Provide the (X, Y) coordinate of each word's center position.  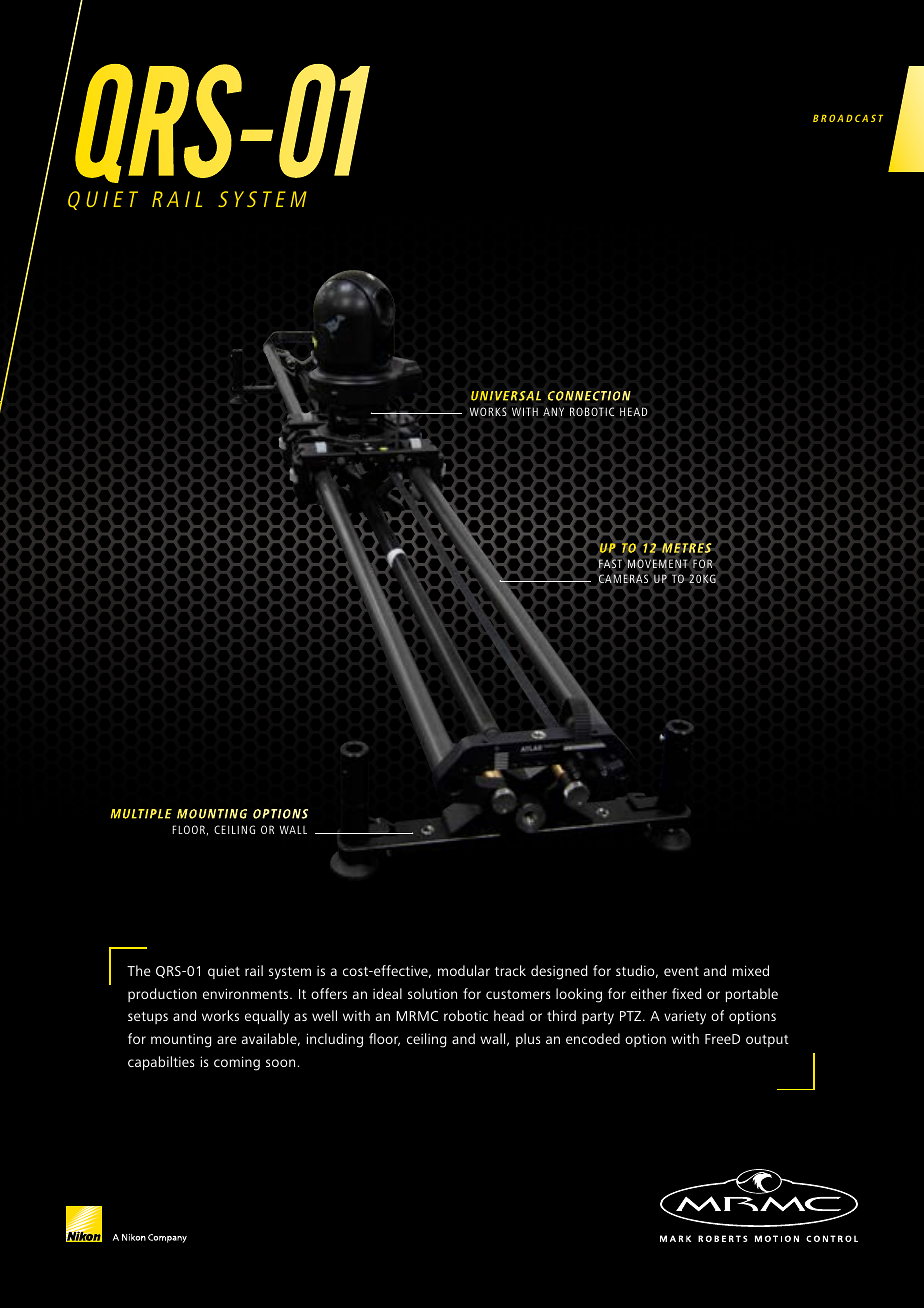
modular (464, 970)
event (681, 971)
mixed (750, 970)
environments (247, 993)
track (510, 970)
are (227, 1040)
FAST (610, 563)
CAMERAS (623, 578)
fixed (687, 993)
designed (559, 972)
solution (432, 993)
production (162, 995)
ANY (553, 411)
